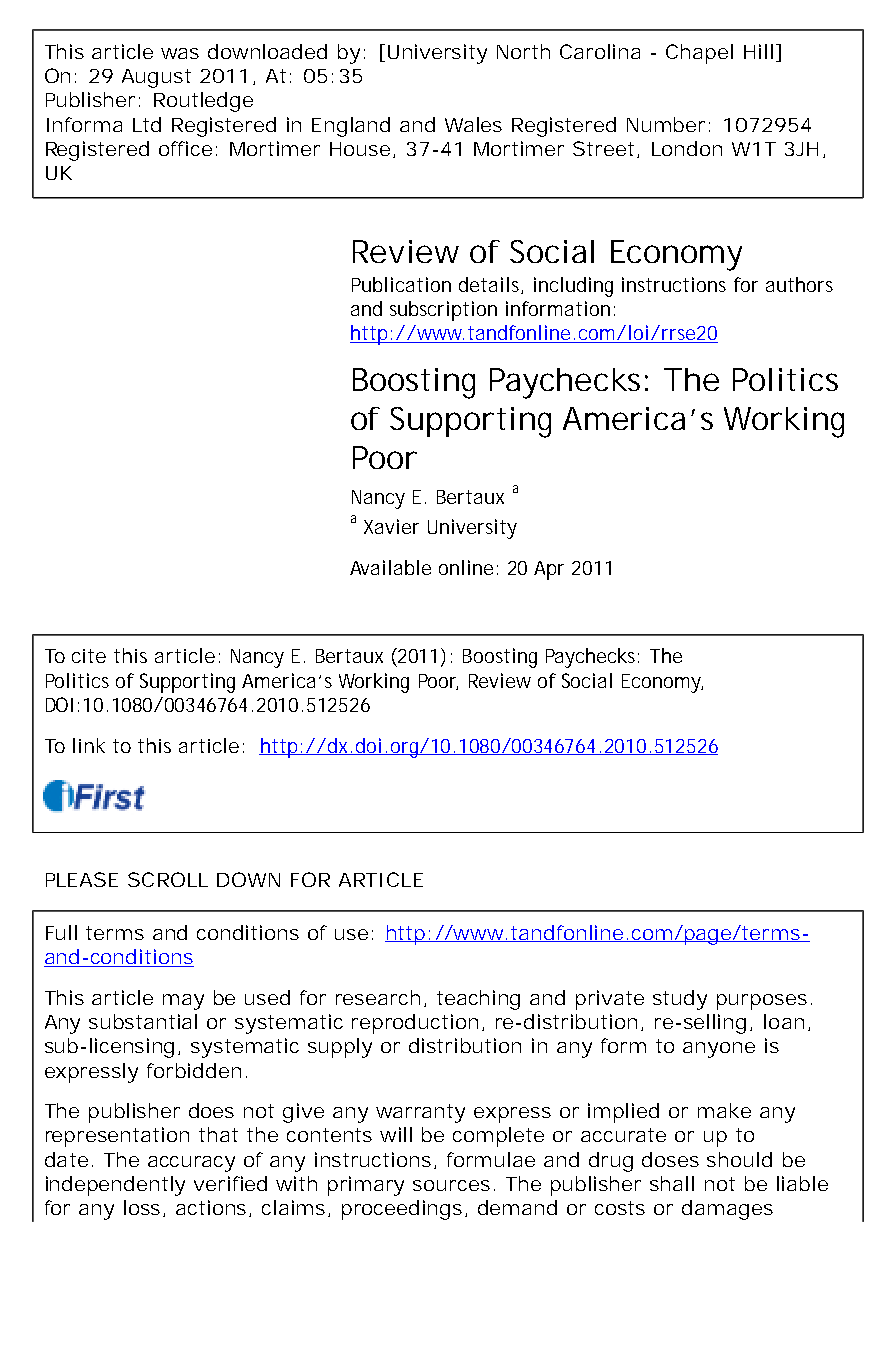  I want to click on independently, so click(115, 1186).
